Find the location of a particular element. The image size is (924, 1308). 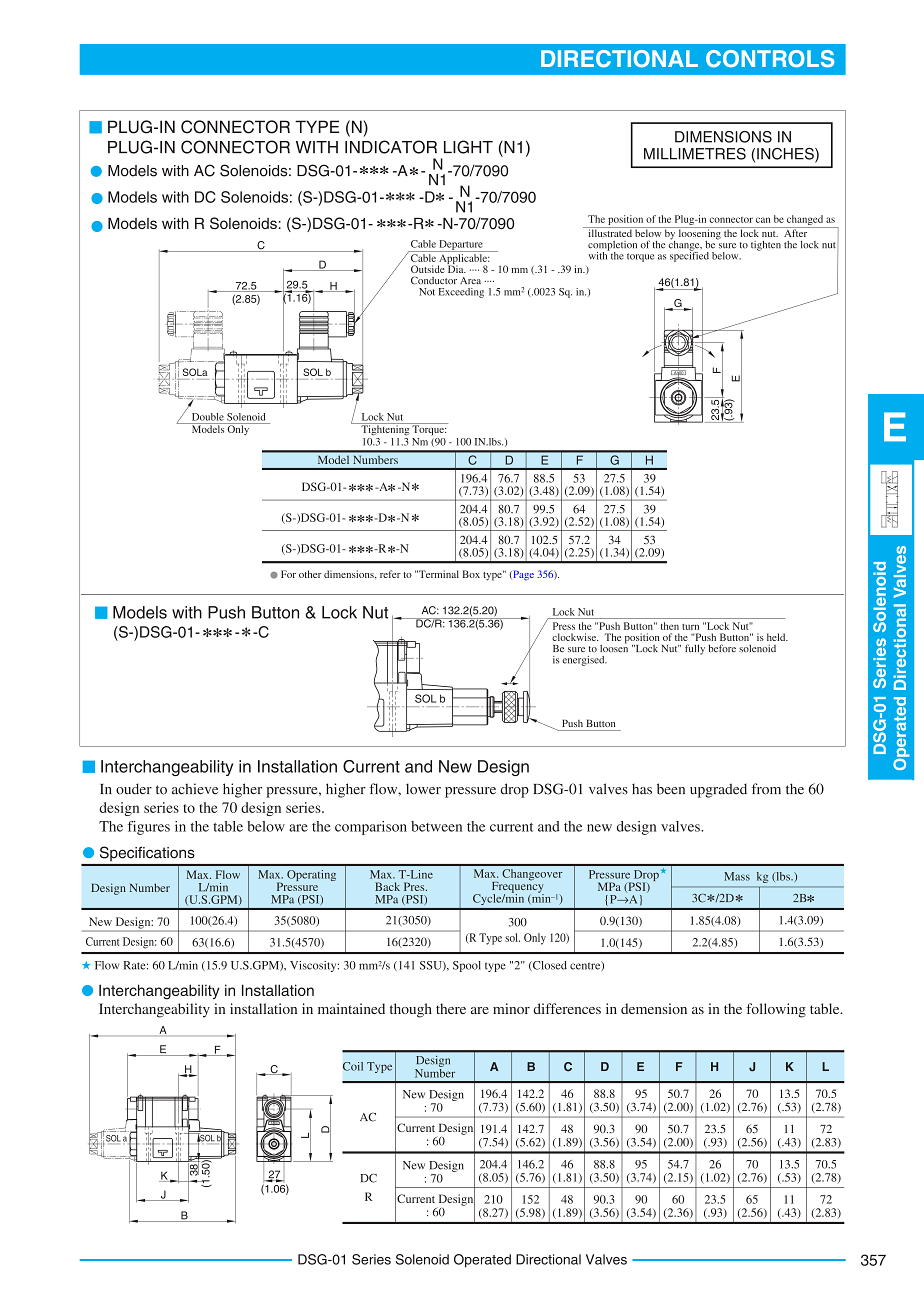

INDICATOR is located at coordinates (391, 147).
